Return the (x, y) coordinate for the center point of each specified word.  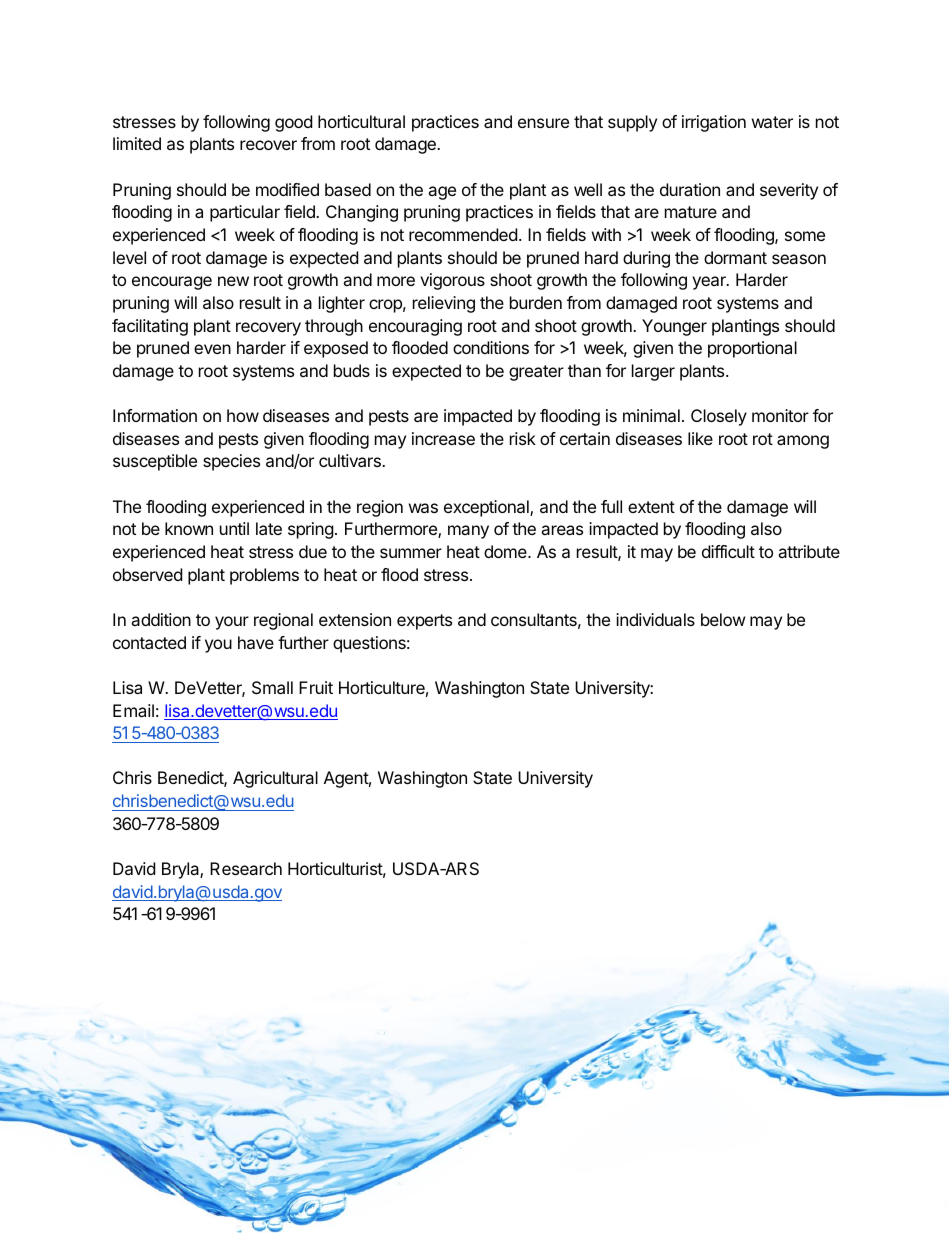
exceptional (487, 508)
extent (651, 507)
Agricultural (275, 779)
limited (137, 143)
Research (246, 868)
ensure (543, 123)
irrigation (714, 123)
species (231, 462)
